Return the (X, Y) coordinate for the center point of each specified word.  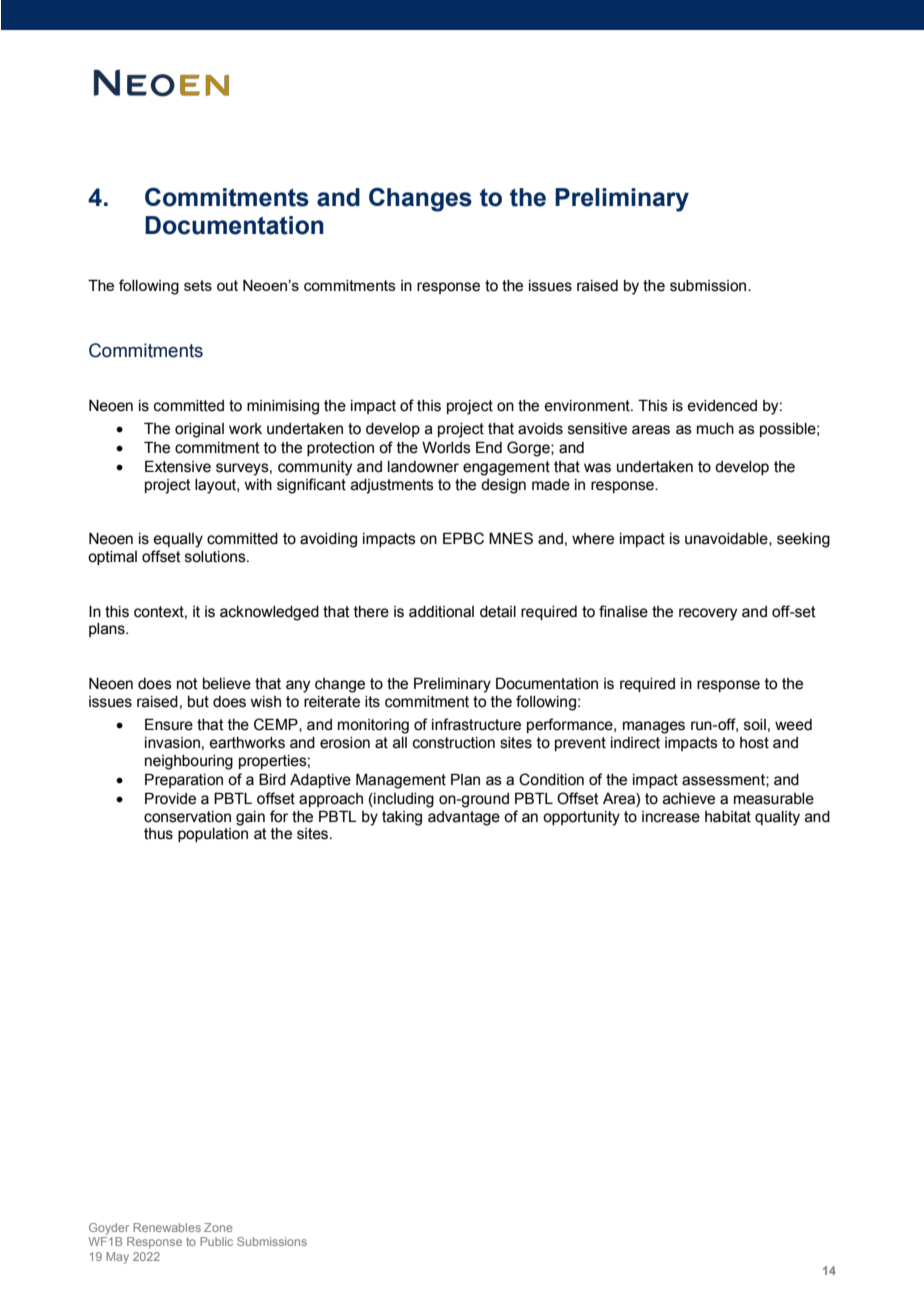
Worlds (446, 448)
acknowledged (269, 613)
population (213, 835)
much (715, 429)
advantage (464, 818)
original (199, 430)
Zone (218, 1227)
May (117, 1258)
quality (777, 818)
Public (216, 1241)
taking (402, 818)
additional (441, 612)
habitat (728, 817)
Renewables (167, 1227)
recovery (708, 614)
